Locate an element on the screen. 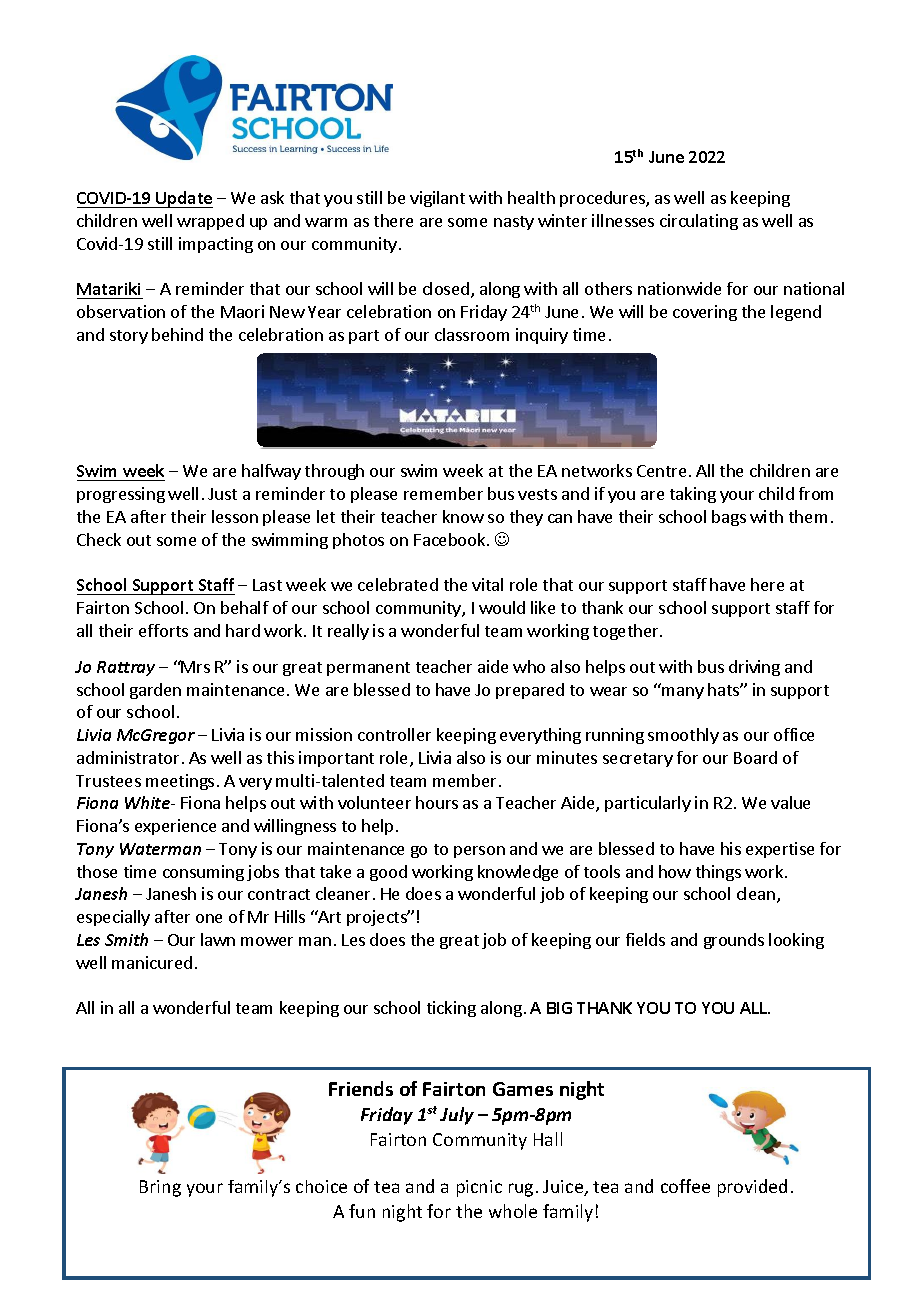  garden is located at coordinates (155, 691).
